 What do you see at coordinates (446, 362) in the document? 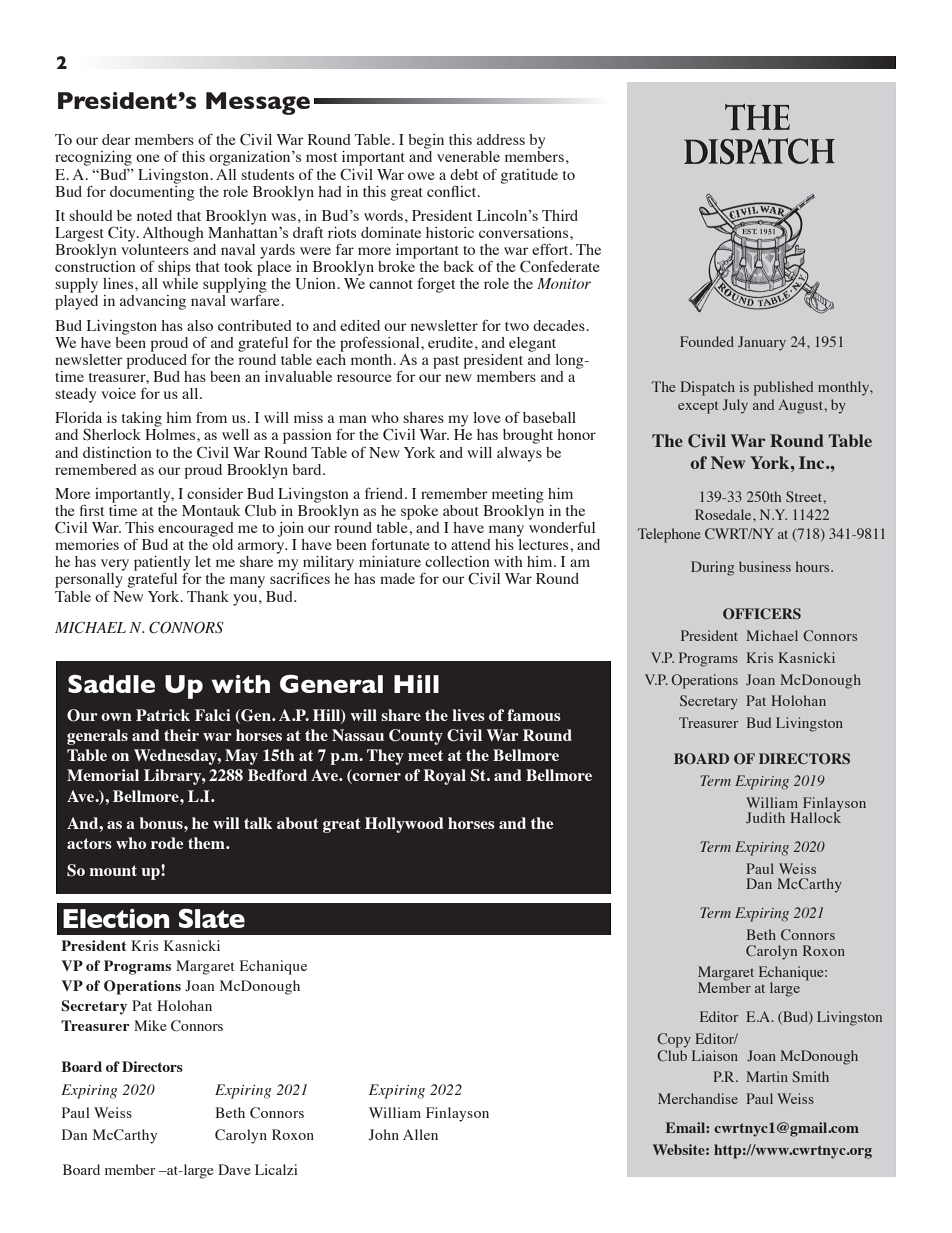
I see `past` at bounding box center [446, 362].
